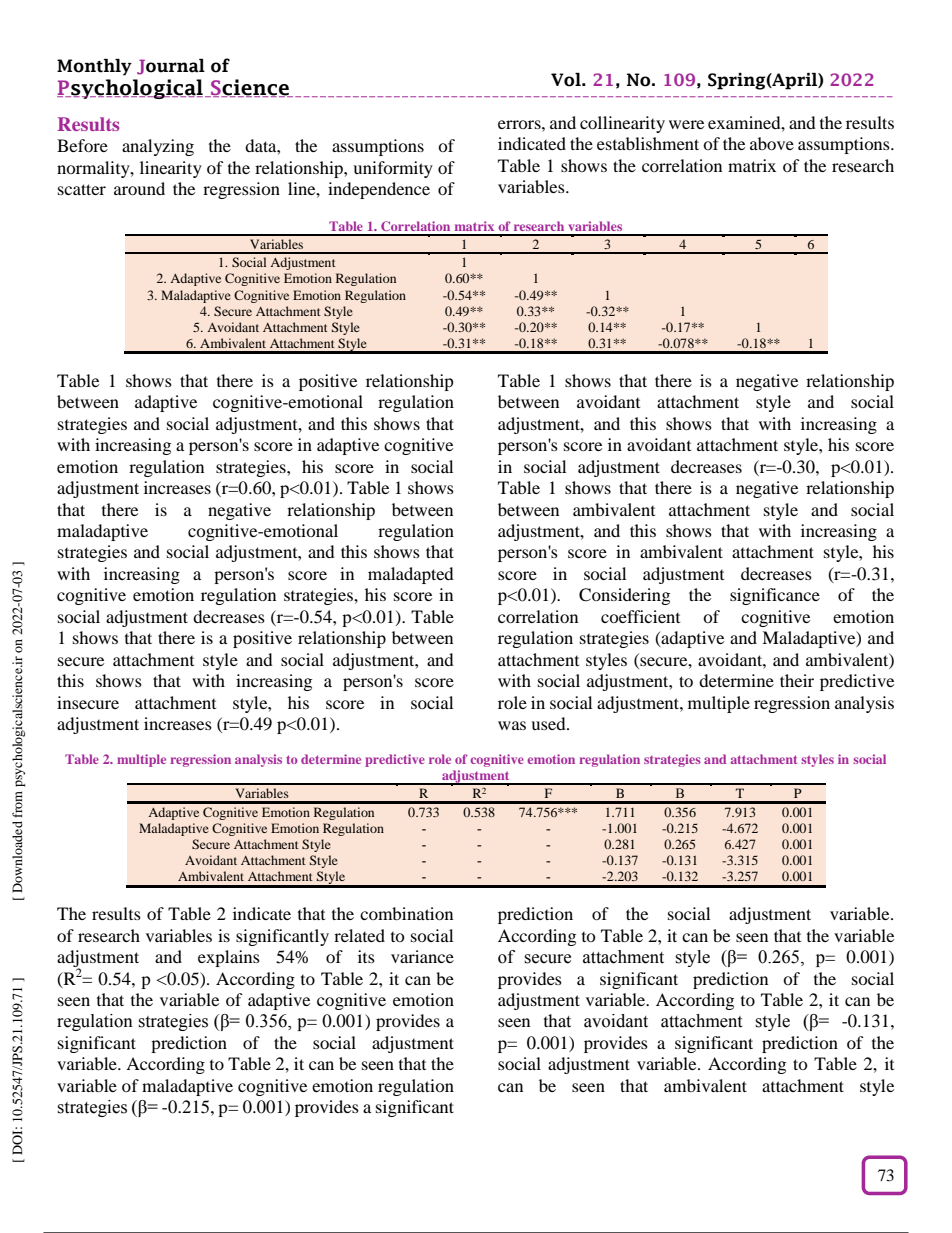 Image resolution: width=952 pixels, height=1233 pixels. I want to click on significance, so click(775, 596).
